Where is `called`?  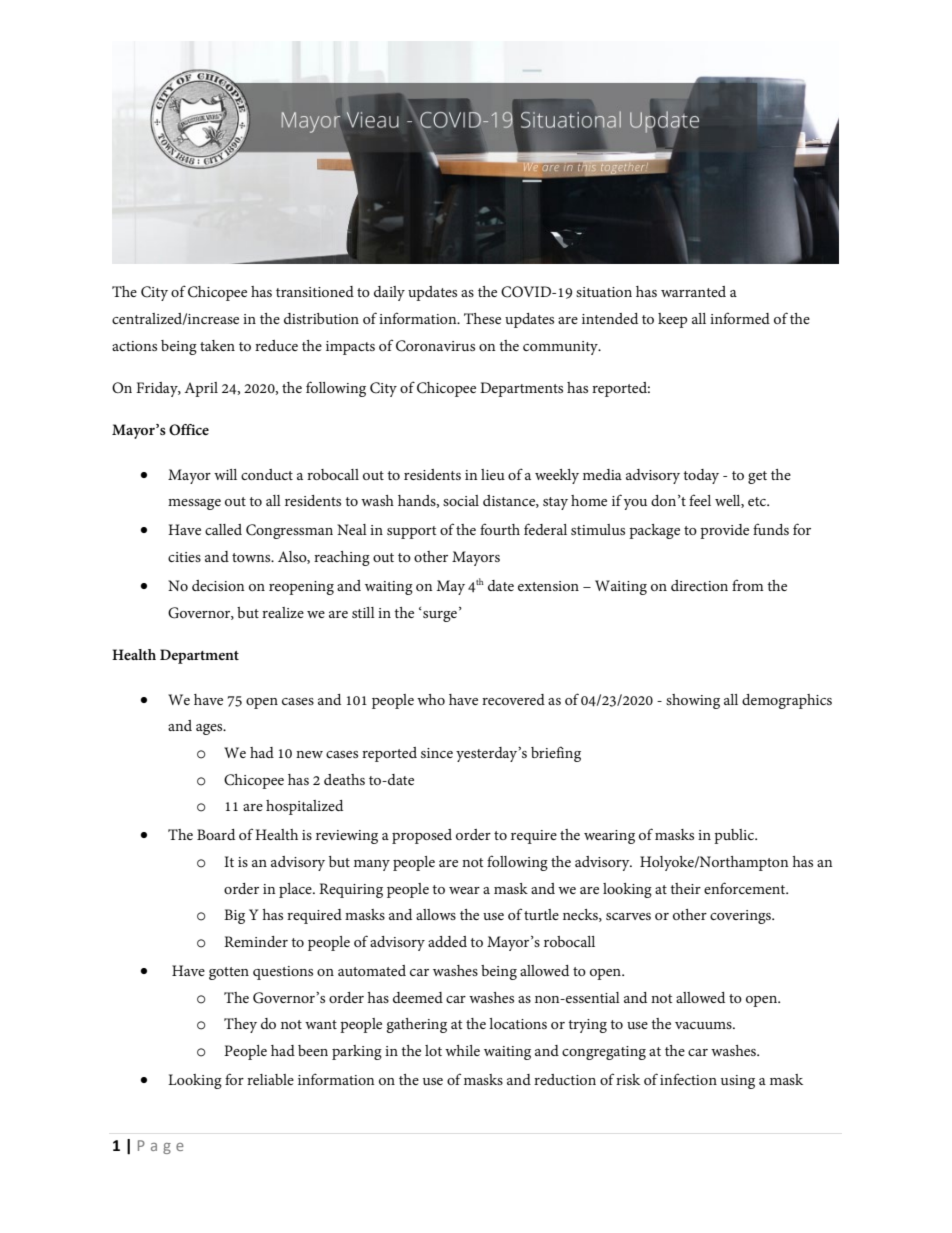
called is located at coordinates (223, 529).
